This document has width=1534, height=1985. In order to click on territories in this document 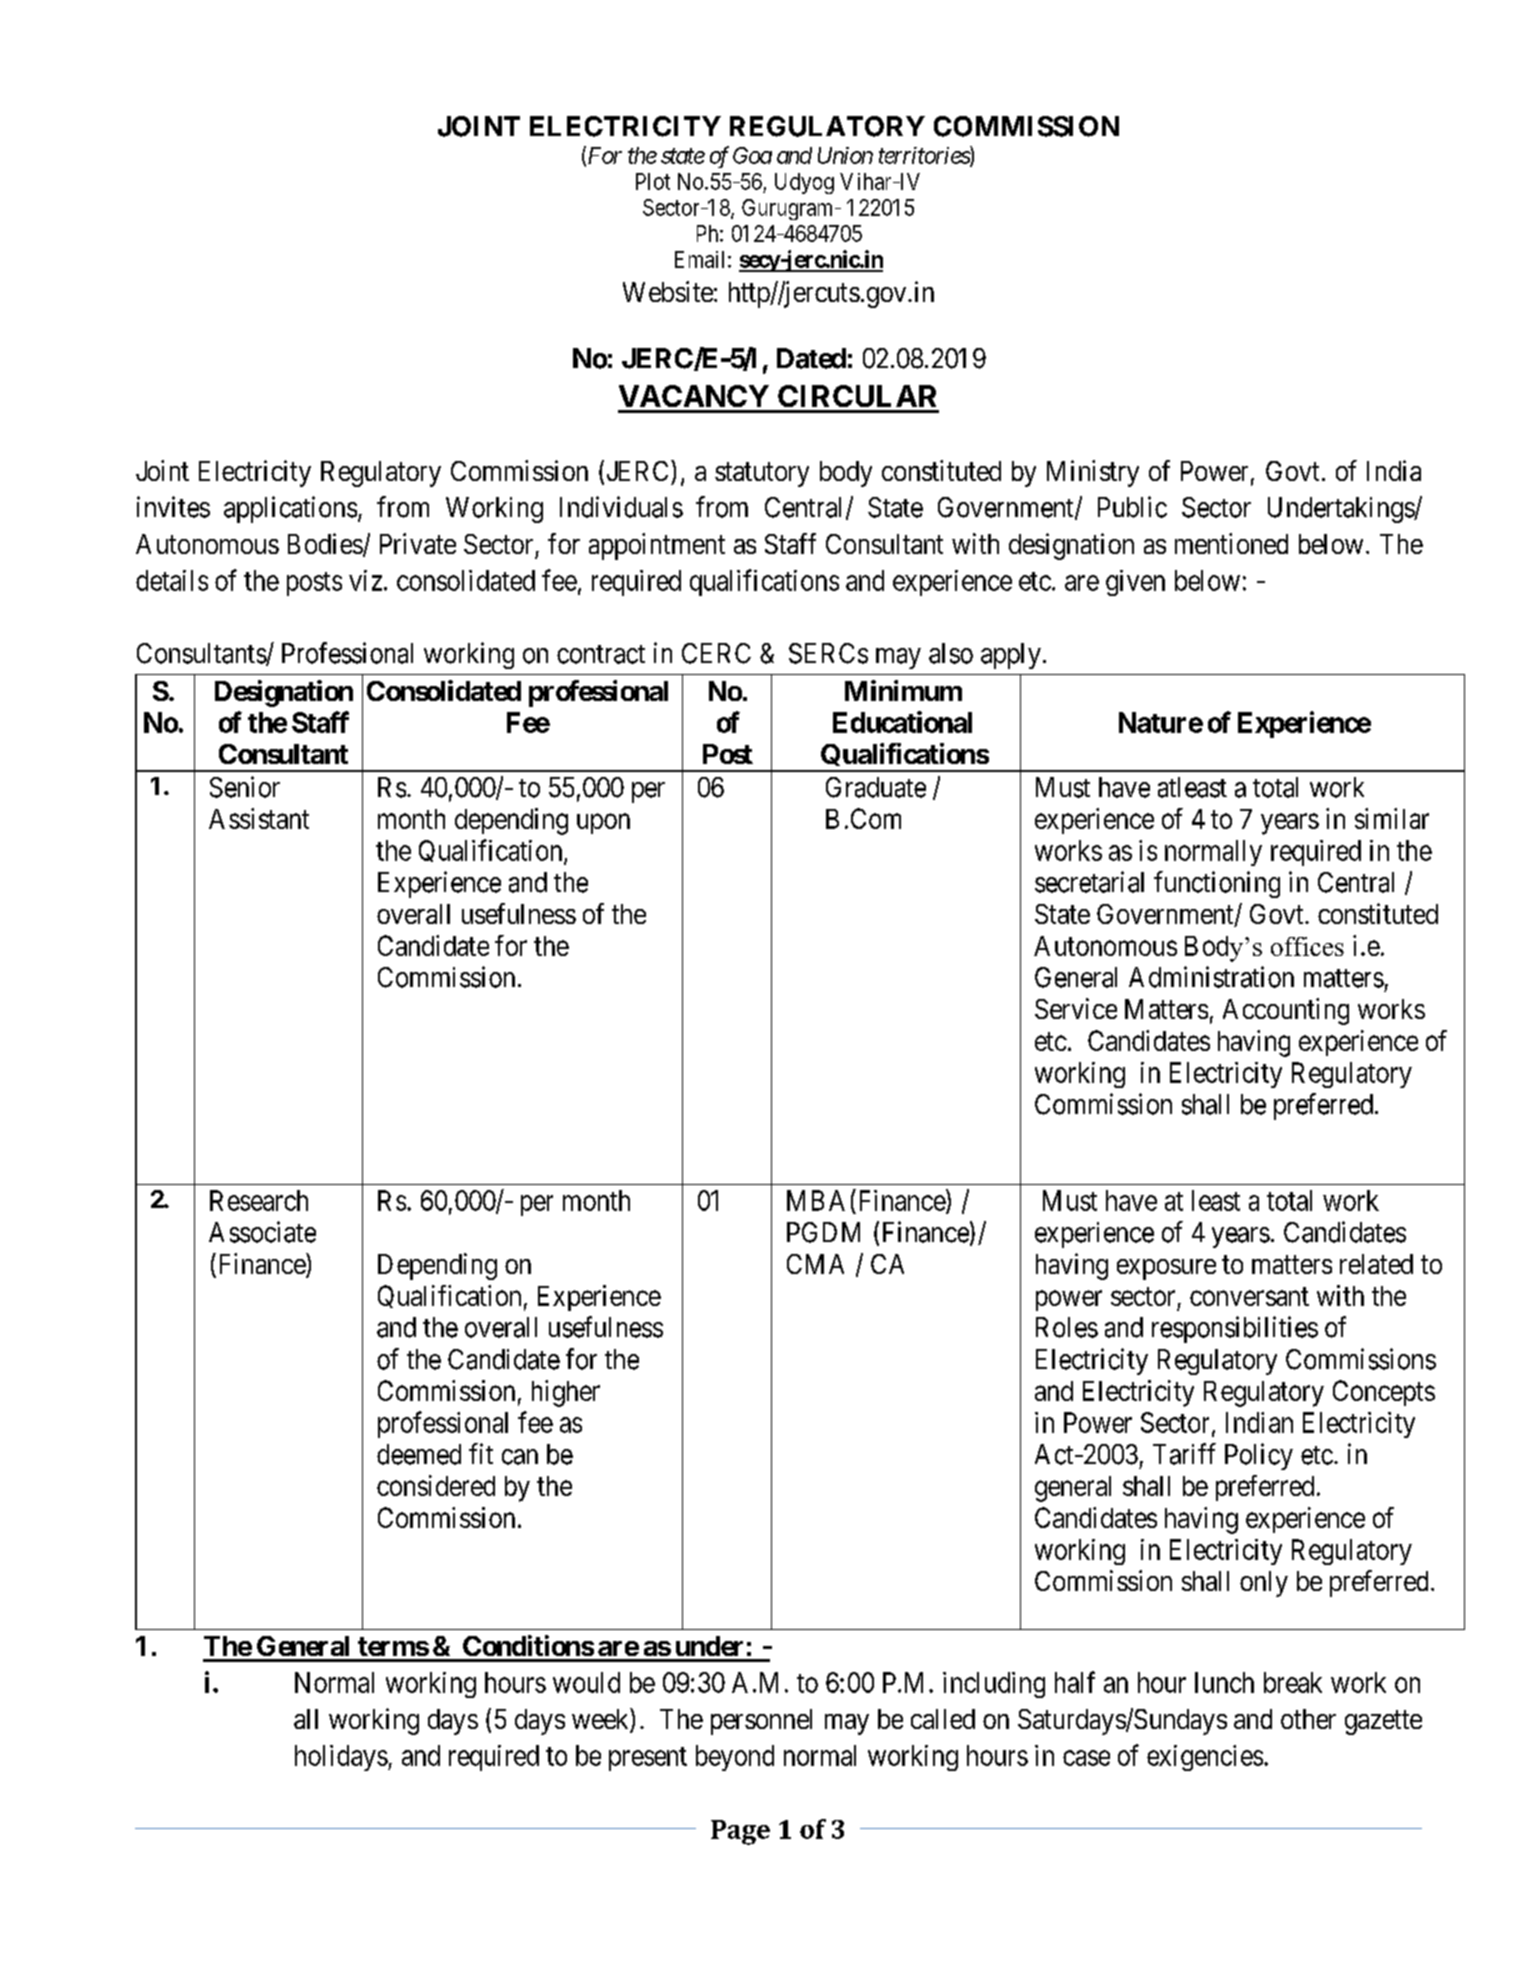, I will do `click(925, 156)`.
